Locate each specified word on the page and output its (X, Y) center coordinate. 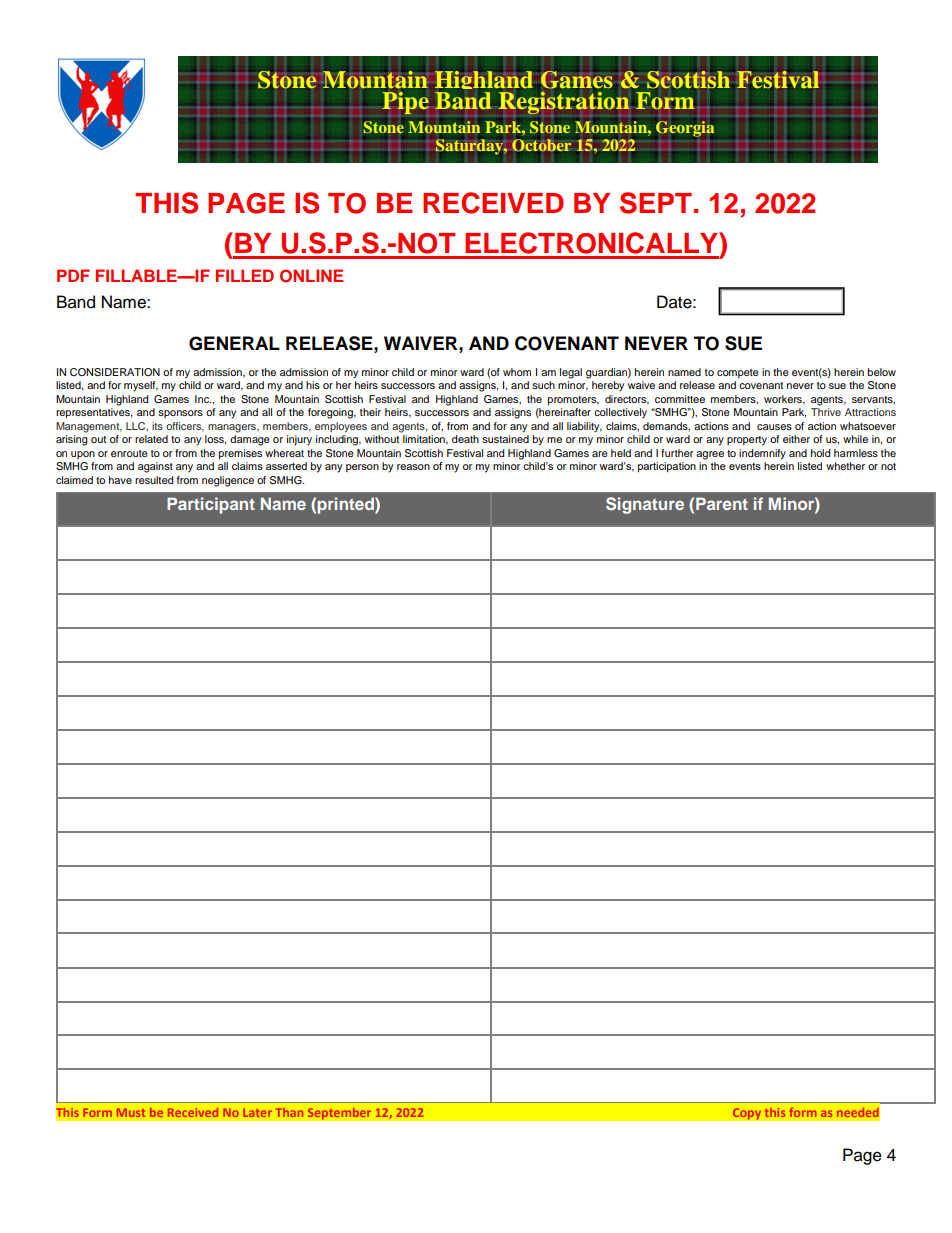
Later (257, 1112)
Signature (645, 505)
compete (738, 373)
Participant (211, 505)
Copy (747, 1114)
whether (845, 466)
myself (141, 386)
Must (131, 1112)
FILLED (245, 275)
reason (413, 467)
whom (517, 372)
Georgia (685, 129)
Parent (722, 503)
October (541, 145)
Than (289, 1112)
